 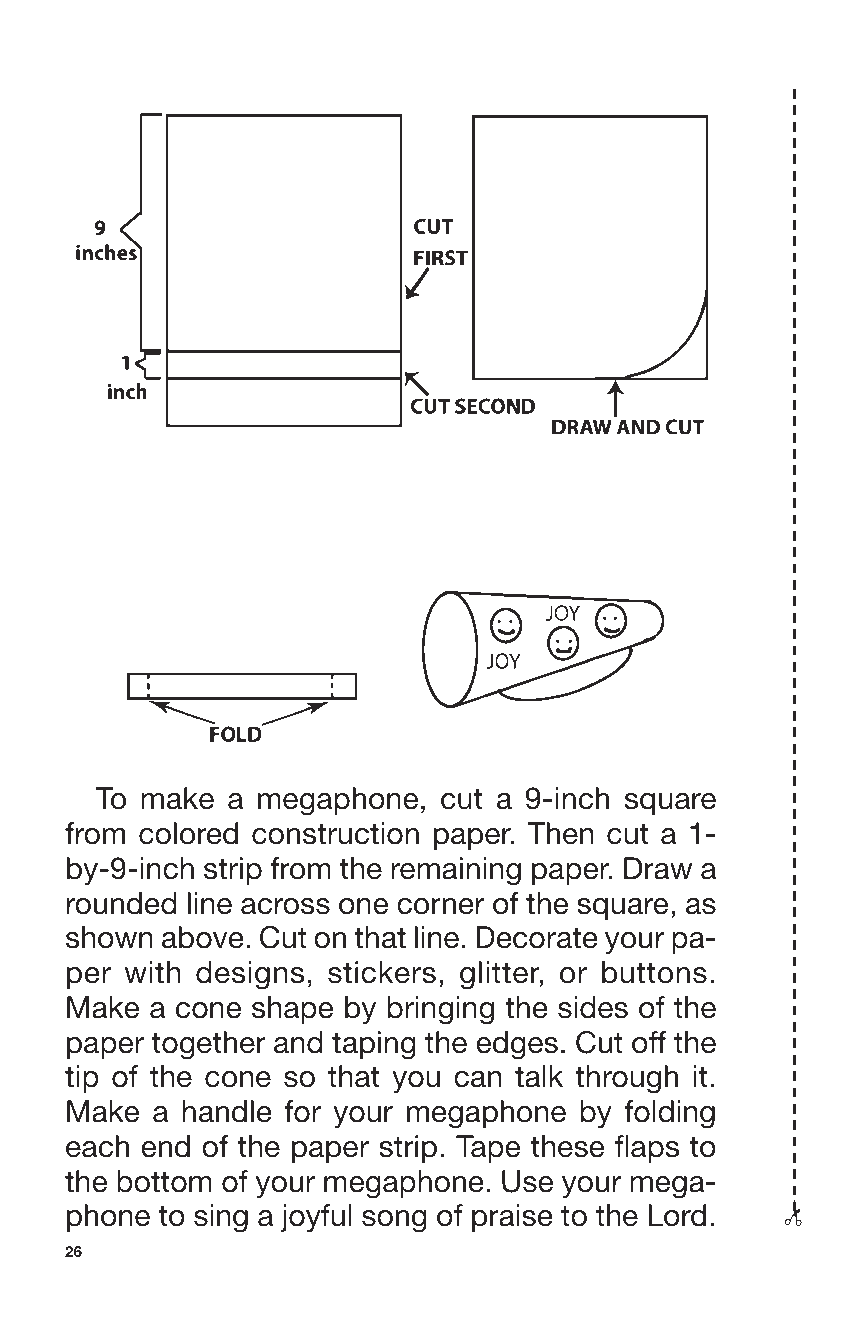 What do you see at coordinates (382, 972) in the document?
I see `stickers` at bounding box center [382, 972].
